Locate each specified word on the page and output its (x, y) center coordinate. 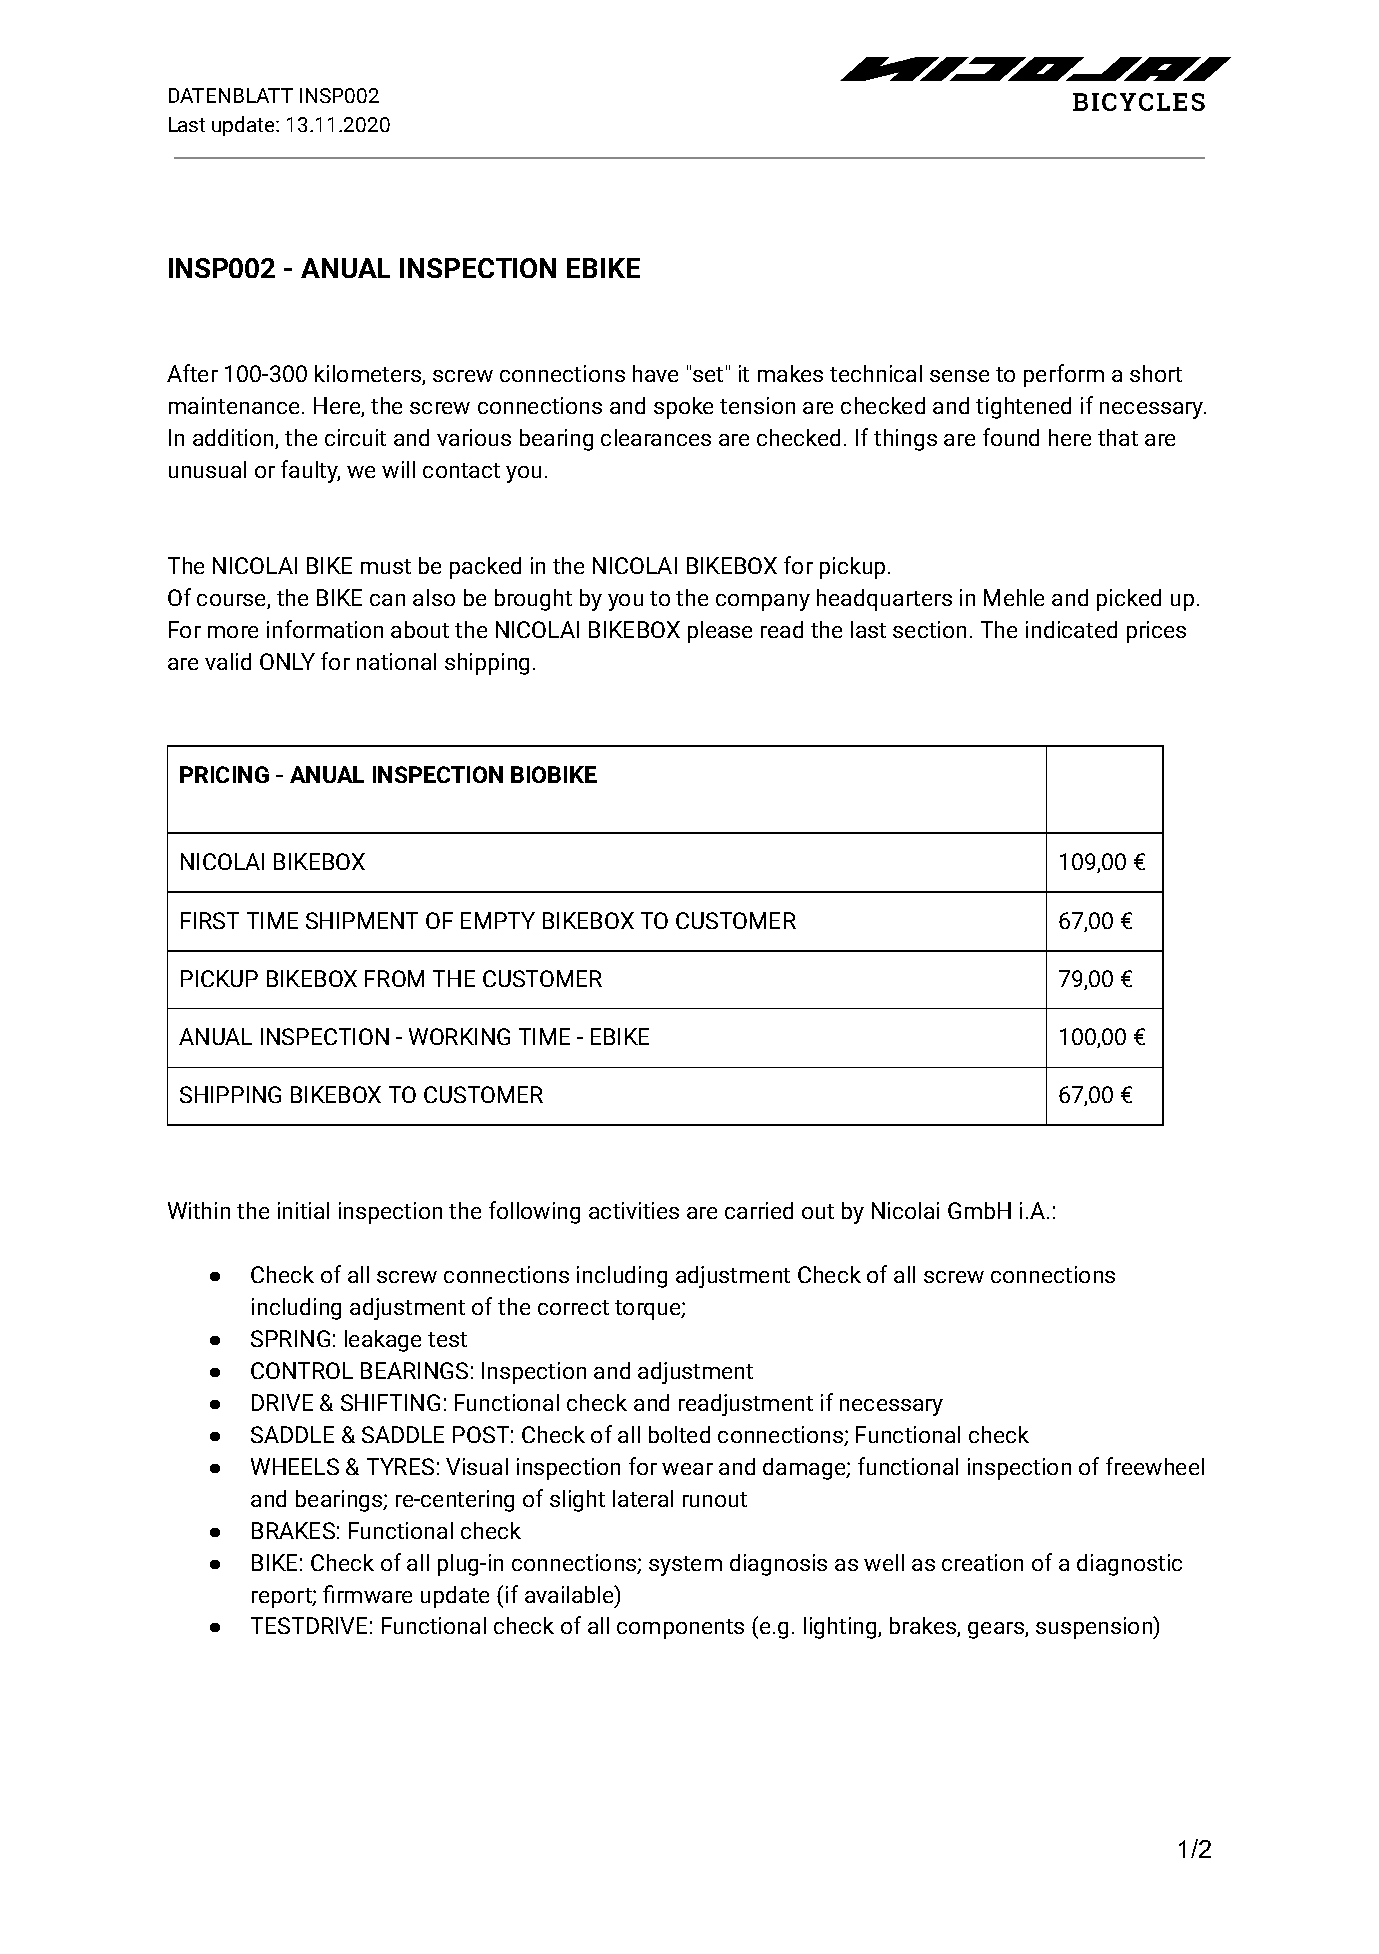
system (685, 1566)
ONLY (287, 661)
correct (573, 1307)
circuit (355, 437)
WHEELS (295, 1466)
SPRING (290, 1338)
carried (759, 1210)
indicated (1071, 629)
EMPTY (498, 920)
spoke (683, 408)
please (720, 632)
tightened (1023, 408)
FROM (394, 978)
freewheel (1155, 1466)
